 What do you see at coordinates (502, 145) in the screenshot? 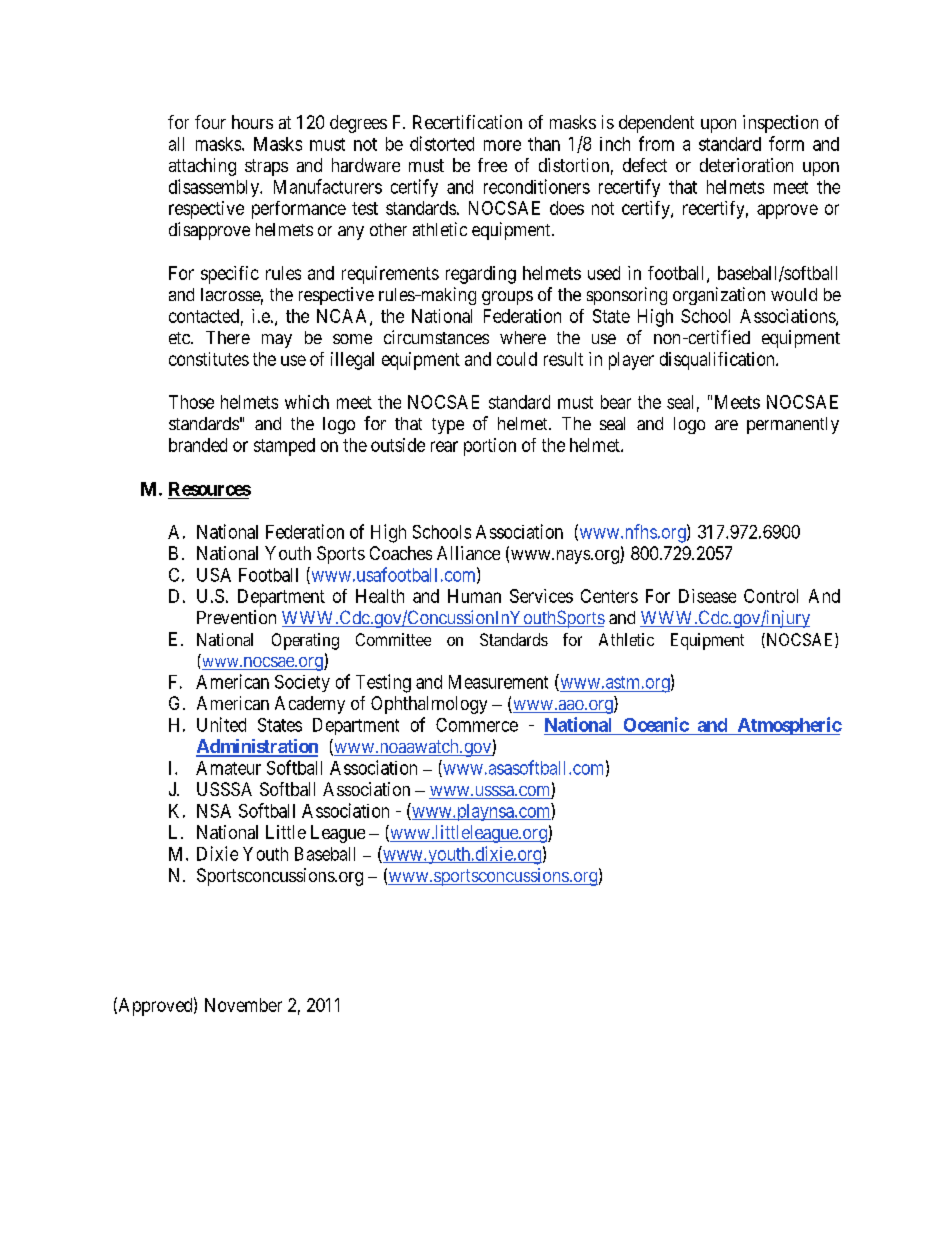
I see `more` at bounding box center [502, 145].
